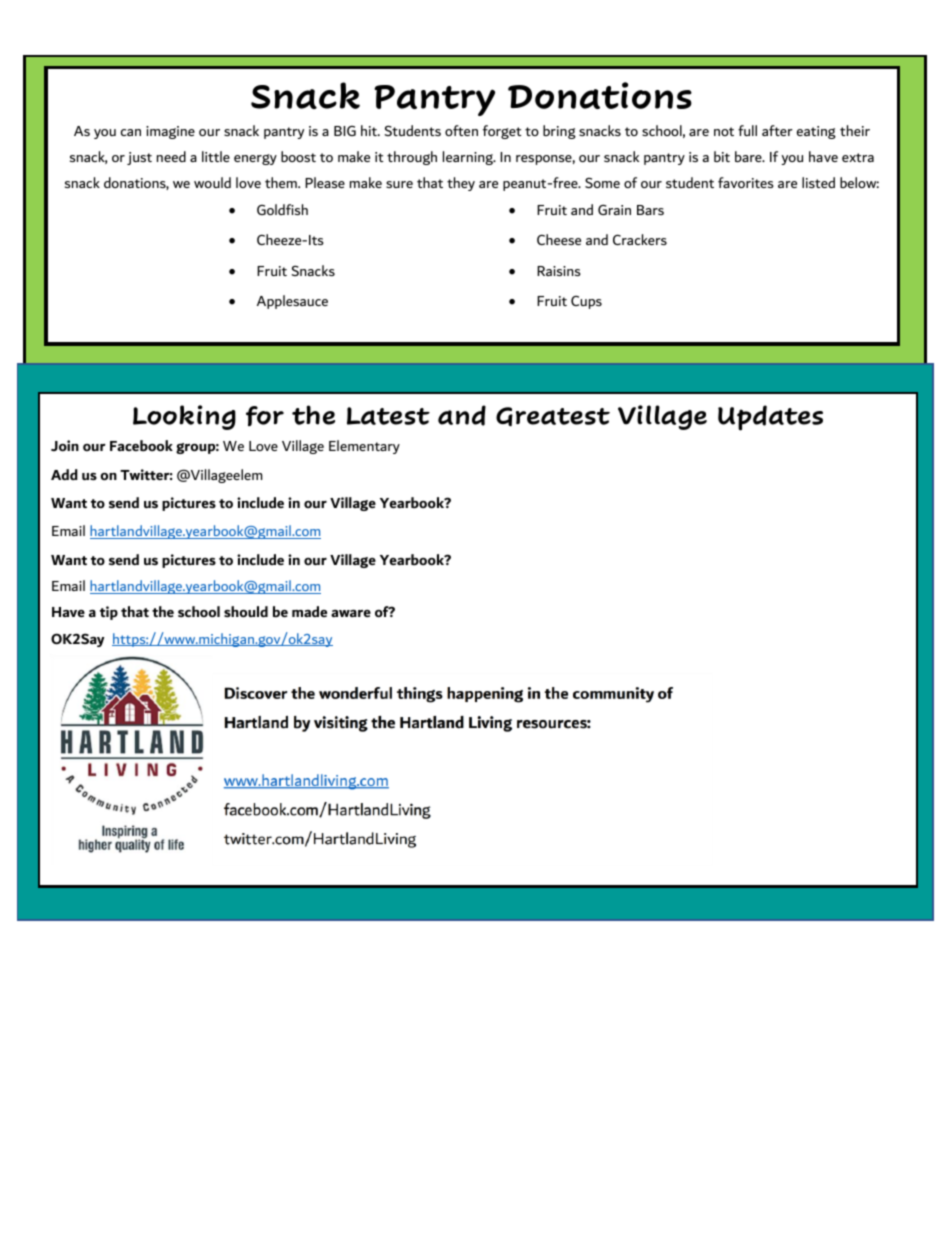 Image resolution: width=952 pixels, height=1233 pixels. Describe the element at coordinates (109, 613) in the screenshot. I see `tip` at that location.
